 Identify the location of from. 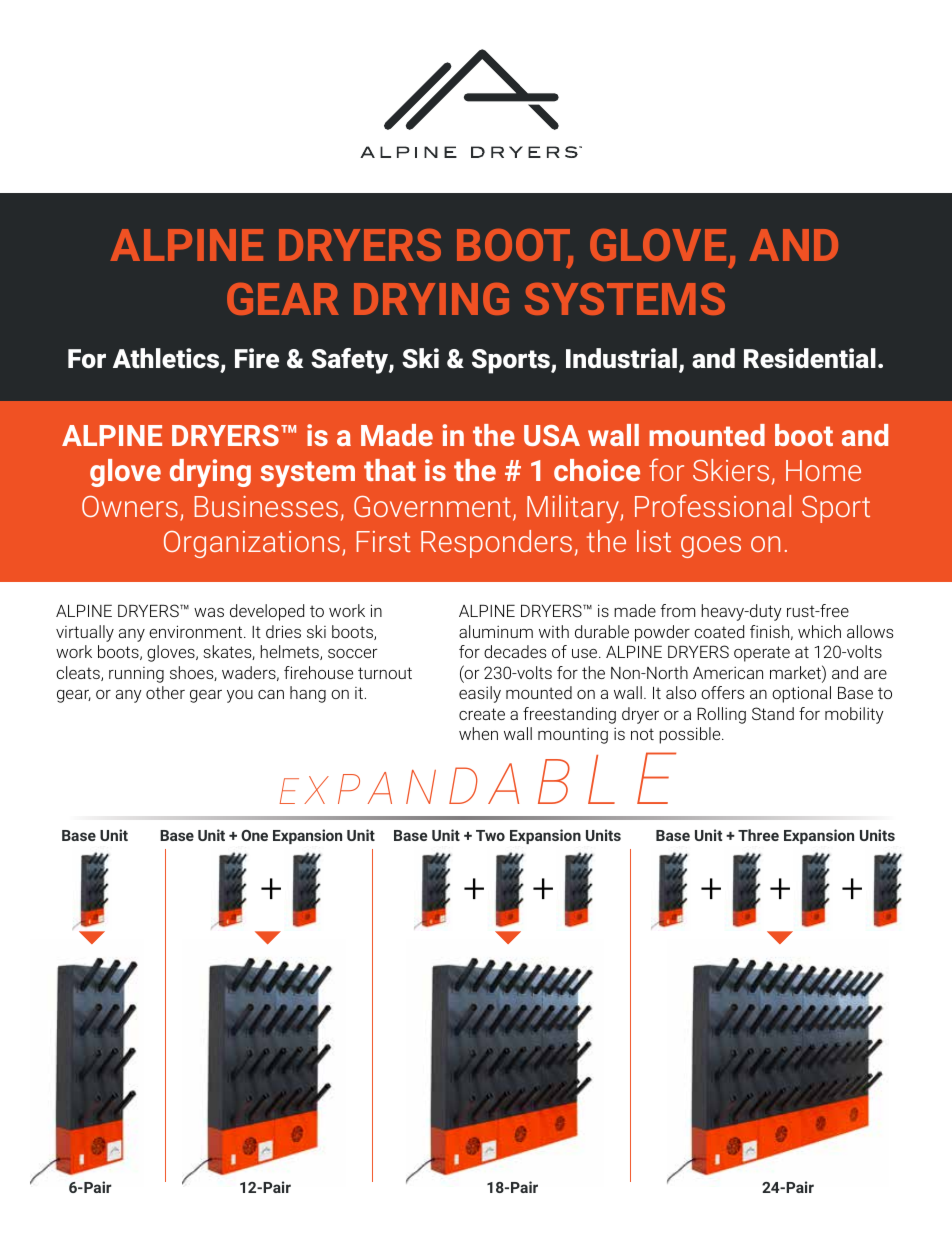
(678, 610).
